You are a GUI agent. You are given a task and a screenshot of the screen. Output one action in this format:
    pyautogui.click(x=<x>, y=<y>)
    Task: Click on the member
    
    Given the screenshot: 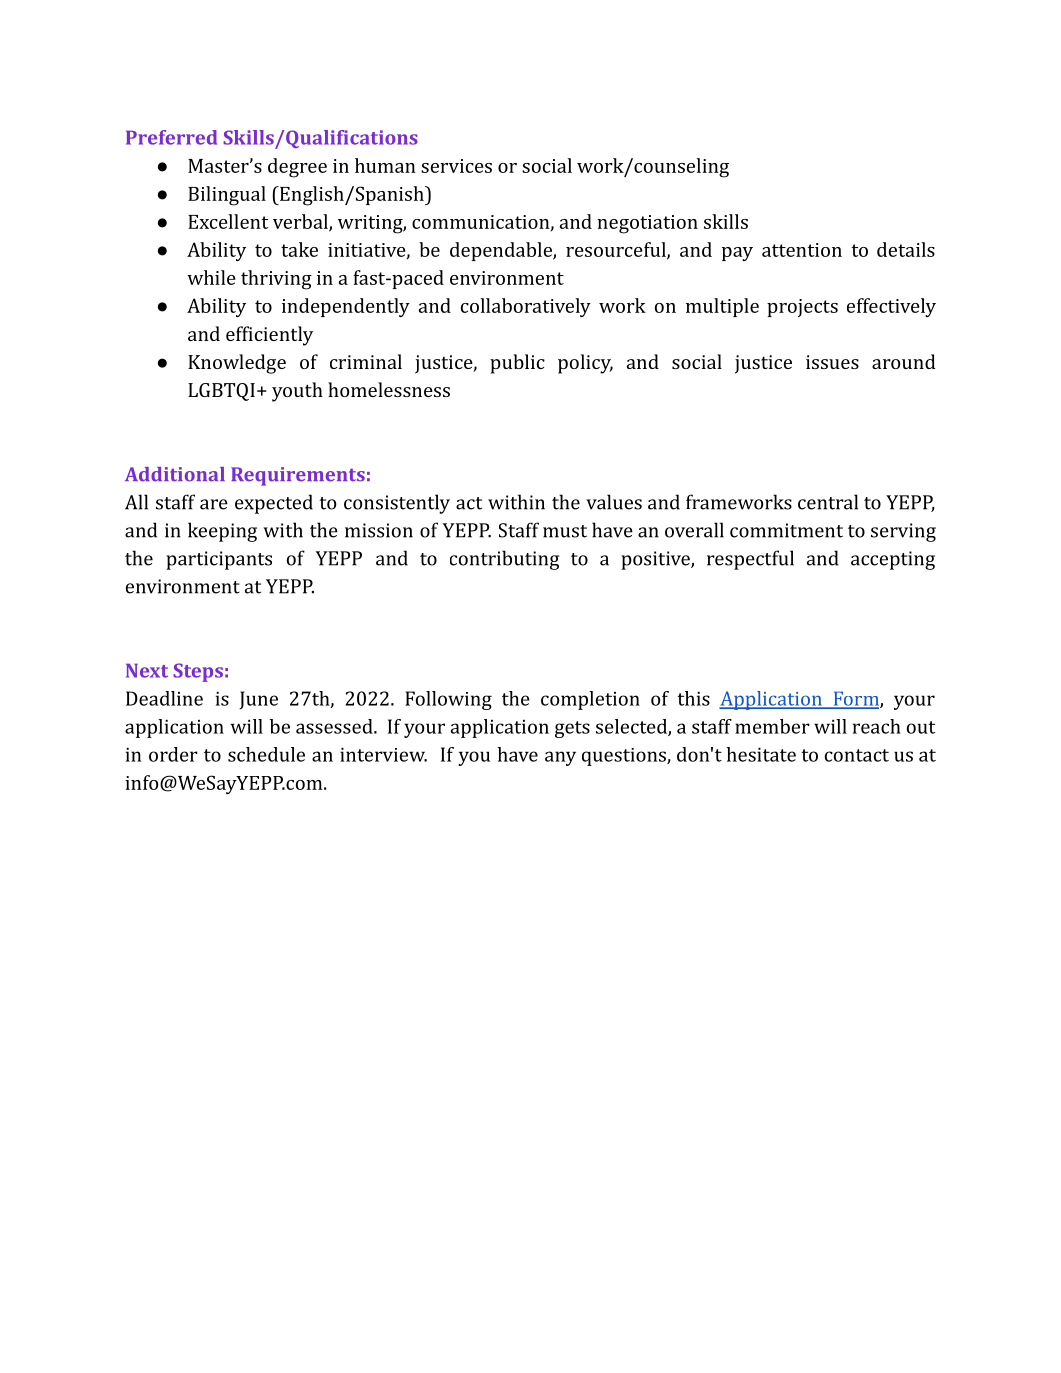 What is the action you would take?
    pyautogui.click(x=772, y=726)
